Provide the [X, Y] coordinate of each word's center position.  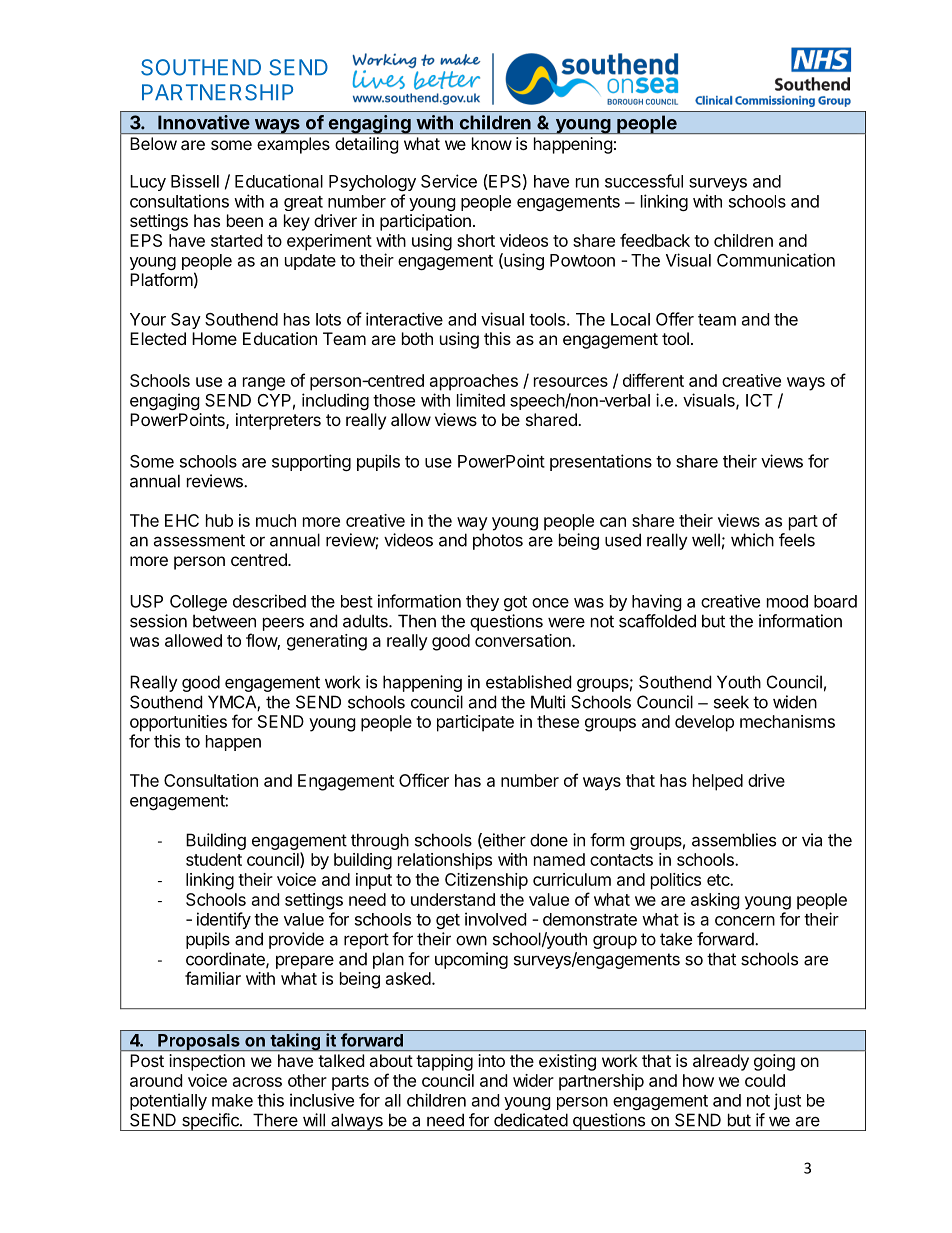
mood [787, 601]
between [224, 621]
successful [644, 181]
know [492, 143]
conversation [524, 640]
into [492, 1060]
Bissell [195, 181]
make [232, 1100]
